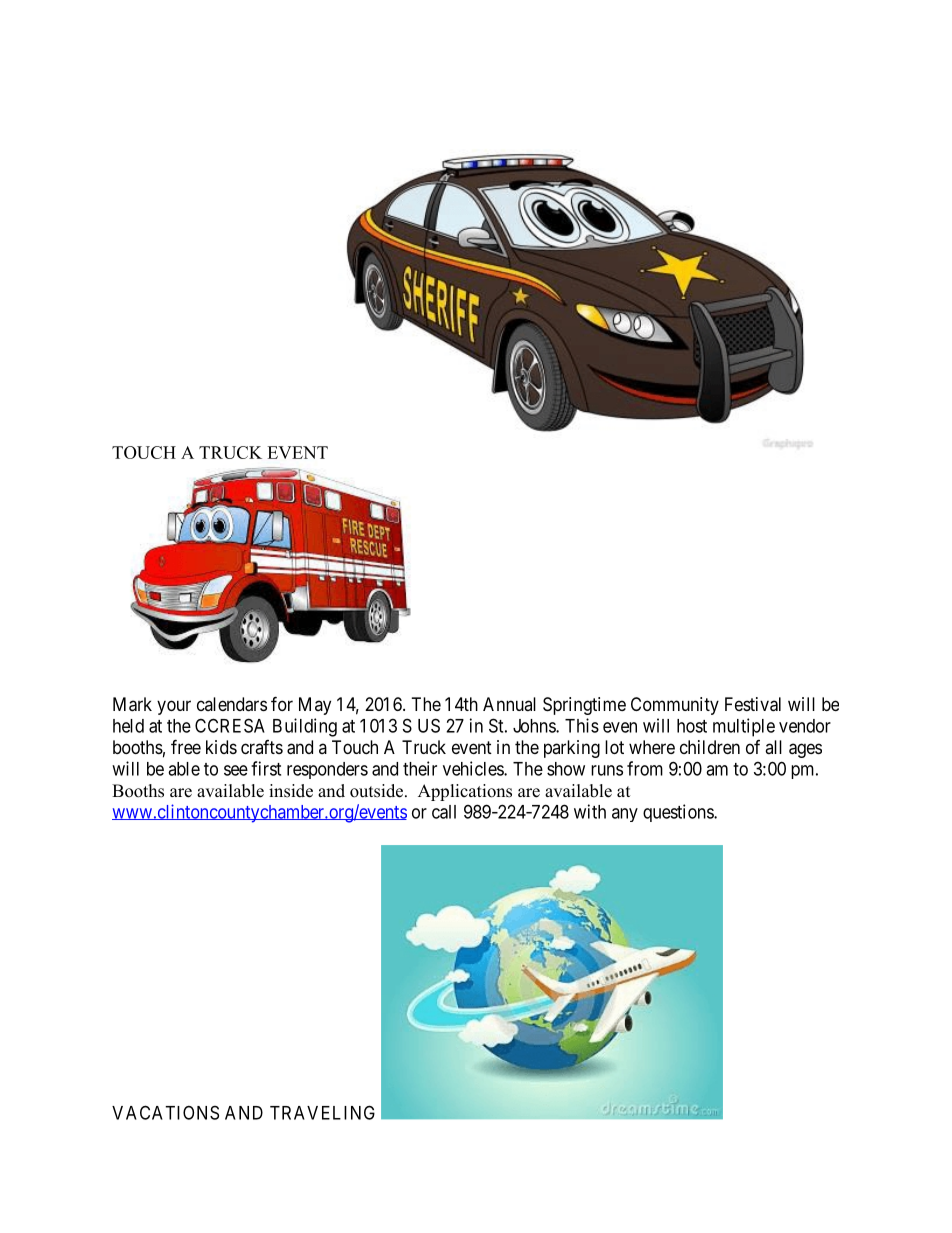  What do you see at coordinates (590, 811) in the screenshot?
I see `with` at bounding box center [590, 811].
